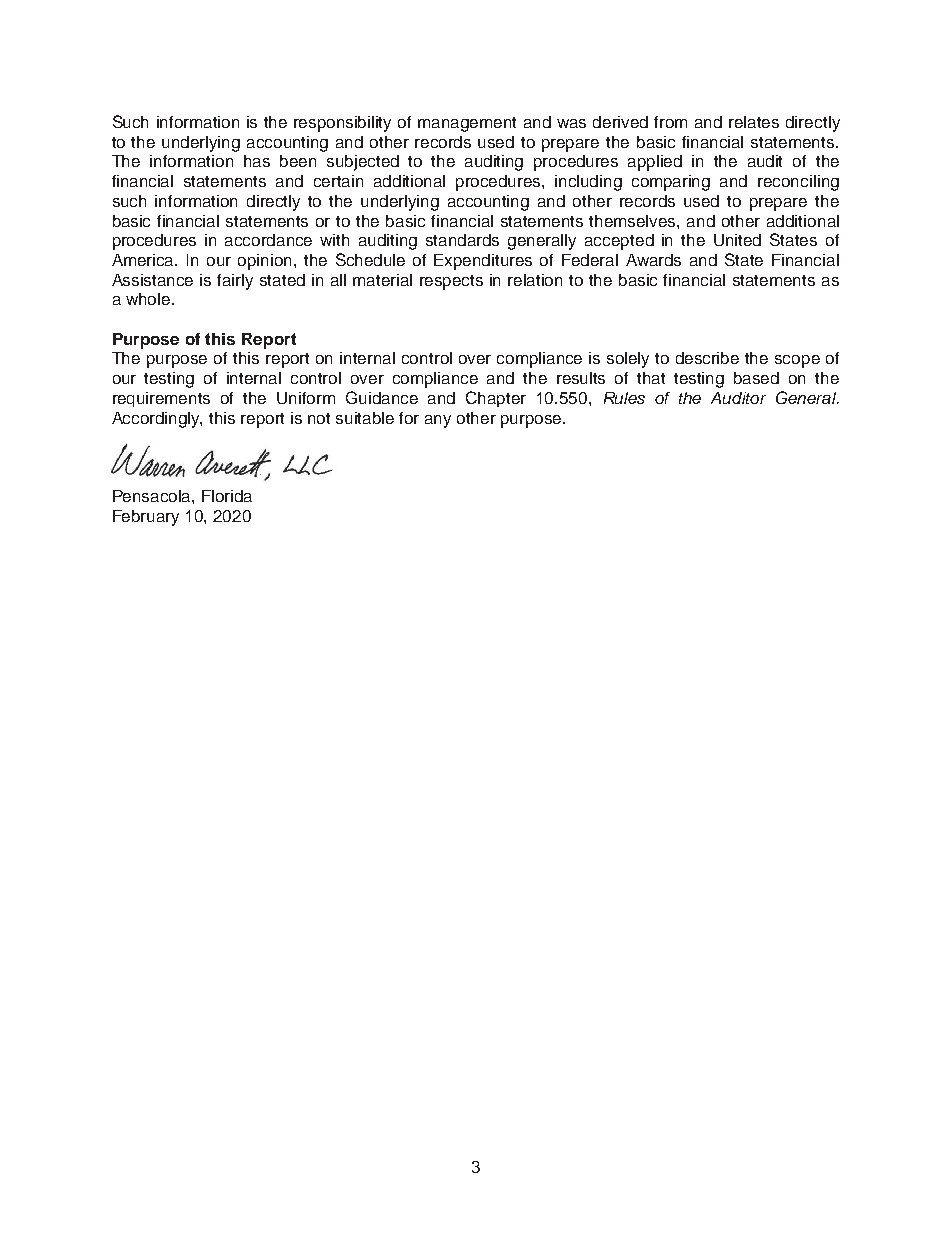 This page has width=952, height=1233. Describe the element at coordinates (438, 421) in the page. I see `any` at that location.
